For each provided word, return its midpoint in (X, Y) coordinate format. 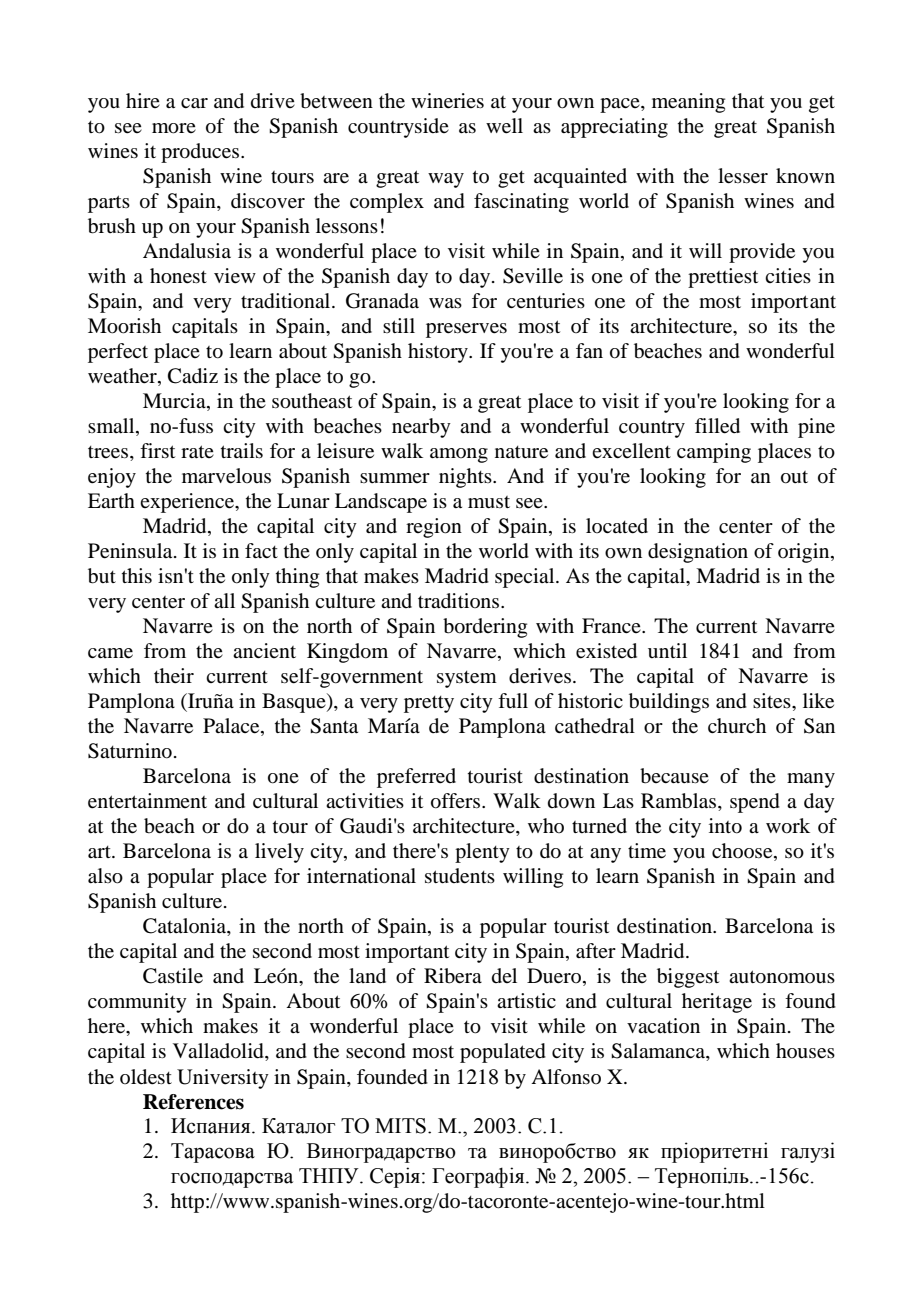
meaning (688, 103)
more (174, 128)
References (193, 1102)
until (667, 650)
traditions (460, 601)
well (504, 126)
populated (503, 1053)
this (137, 575)
